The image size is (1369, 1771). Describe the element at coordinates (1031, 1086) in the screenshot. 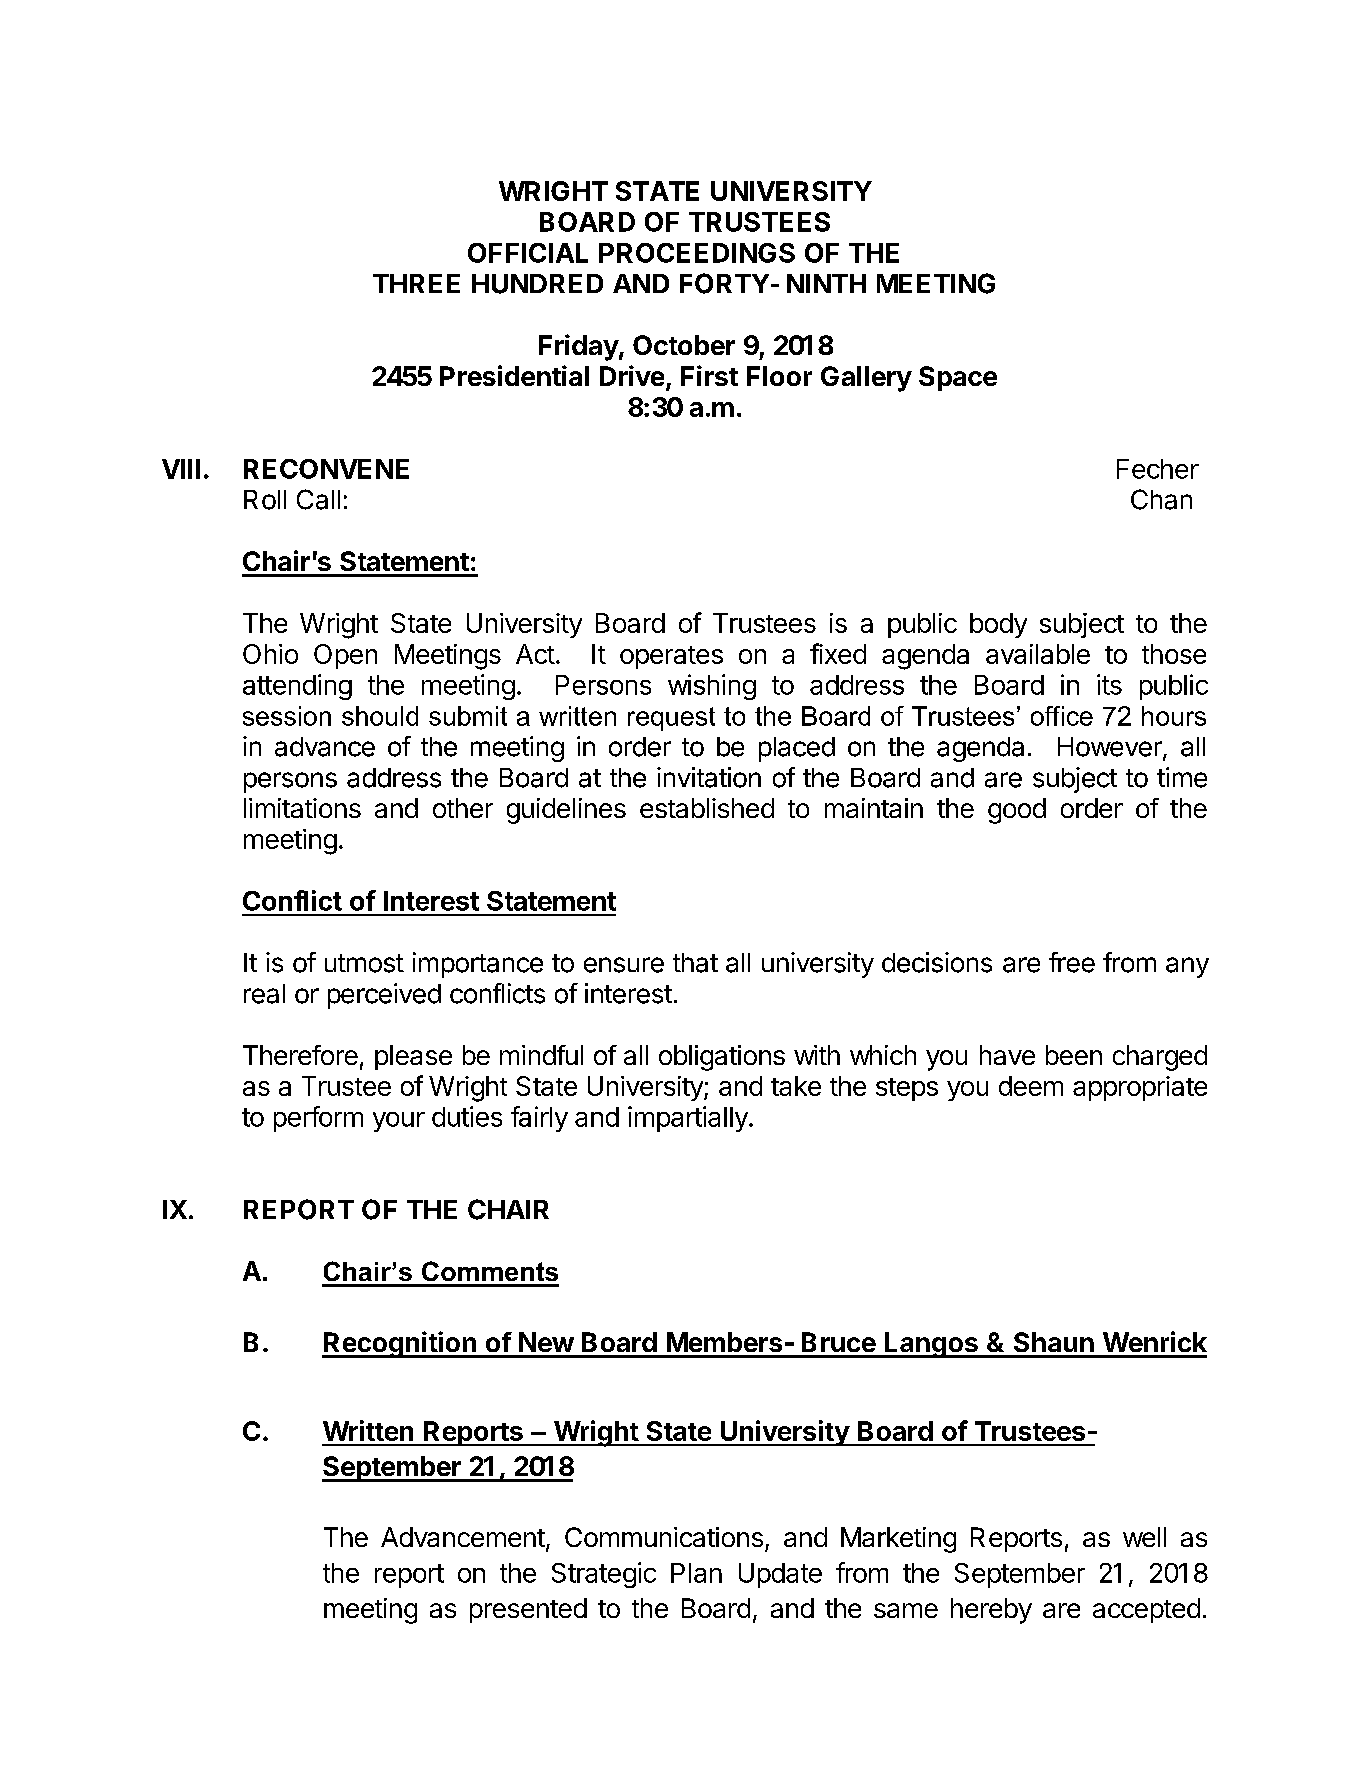

I see `deem` at that location.
